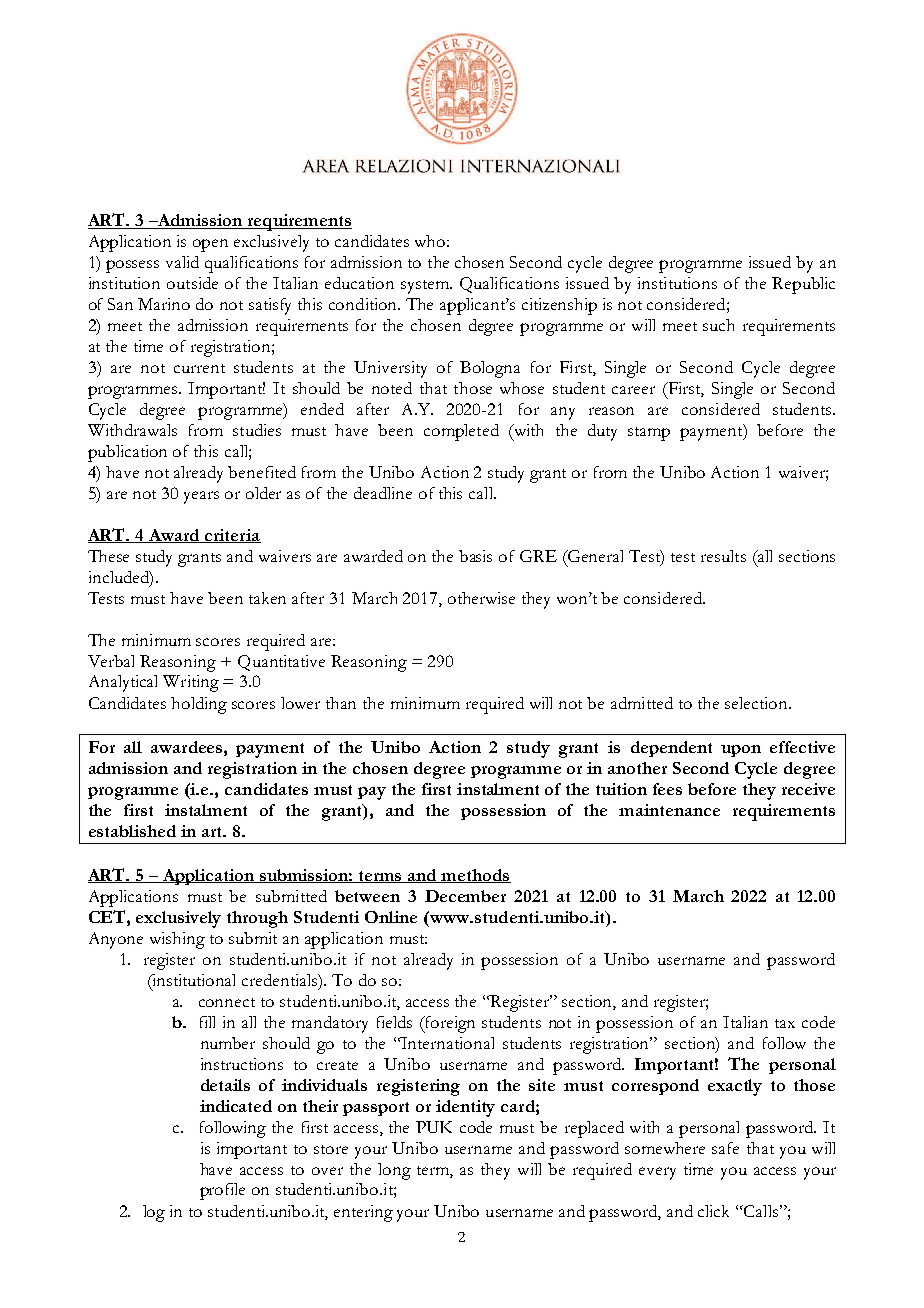 The height and width of the document is (1308, 924). What do you see at coordinates (222, 1191) in the document?
I see `profile` at bounding box center [222, 1191].
